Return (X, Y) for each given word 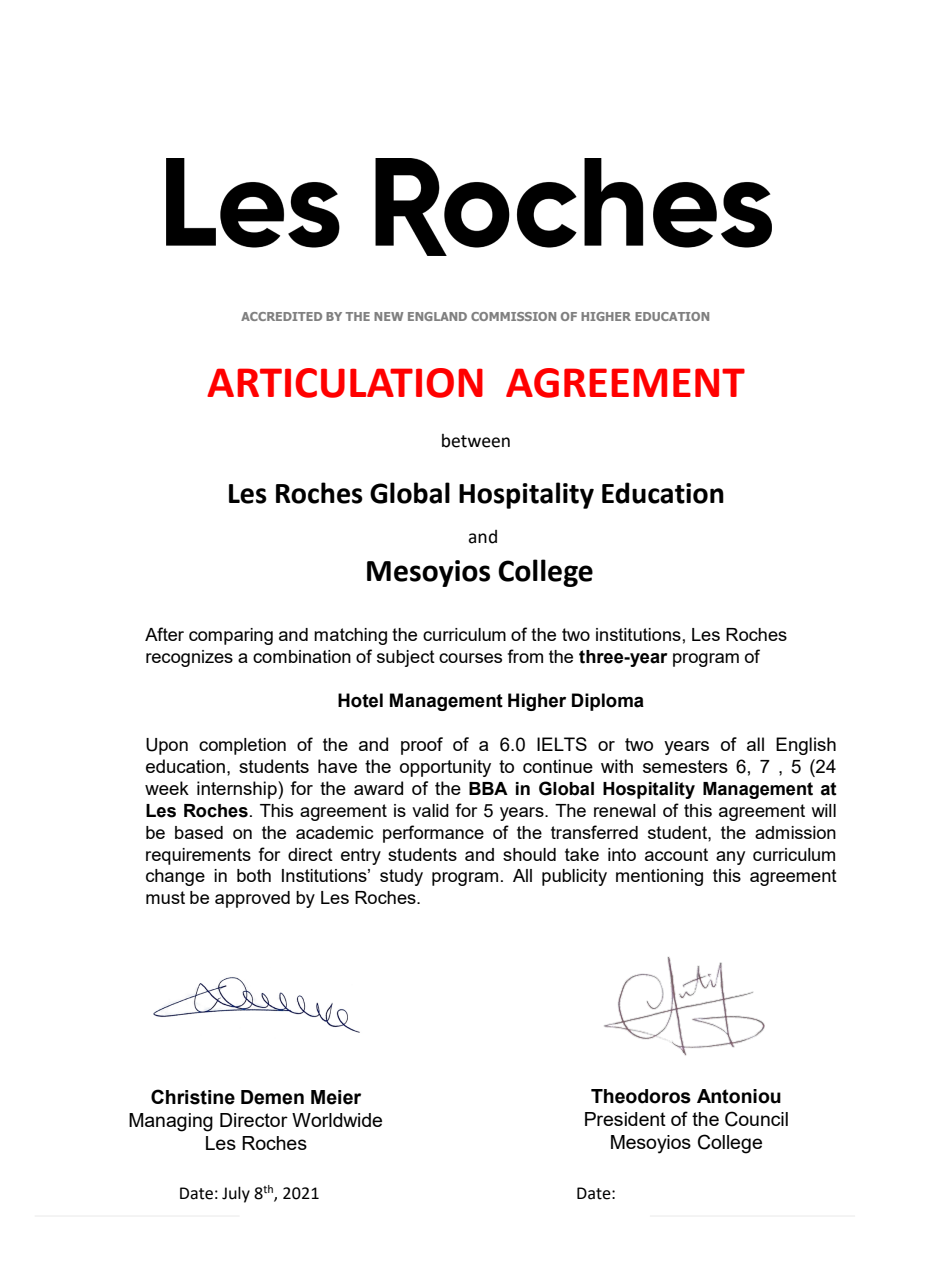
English (806, 746)
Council (756, 1119)
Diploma (608, 702)
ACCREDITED (281, 316)
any (730, 858)
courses (470, 658)
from (525, 656)
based (199, 832)
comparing (231, 636)
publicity (574, 877)
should (529, 854)
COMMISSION (513, 316)
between (476, 441)
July (236, 1194)
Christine (193, 1097)
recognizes (189, 658)
